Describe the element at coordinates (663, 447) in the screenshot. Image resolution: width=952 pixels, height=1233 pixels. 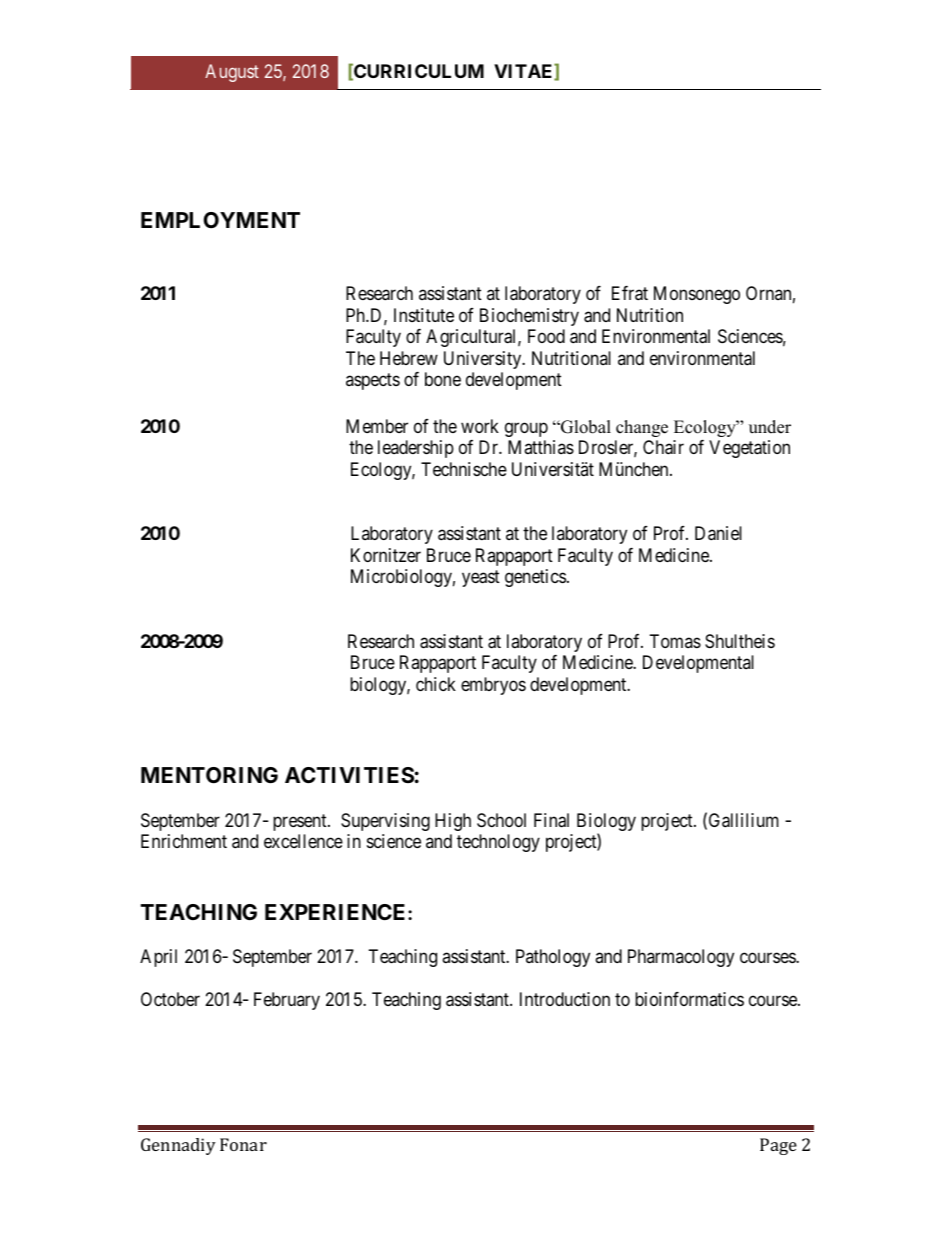
I see `Chair` at that location.
